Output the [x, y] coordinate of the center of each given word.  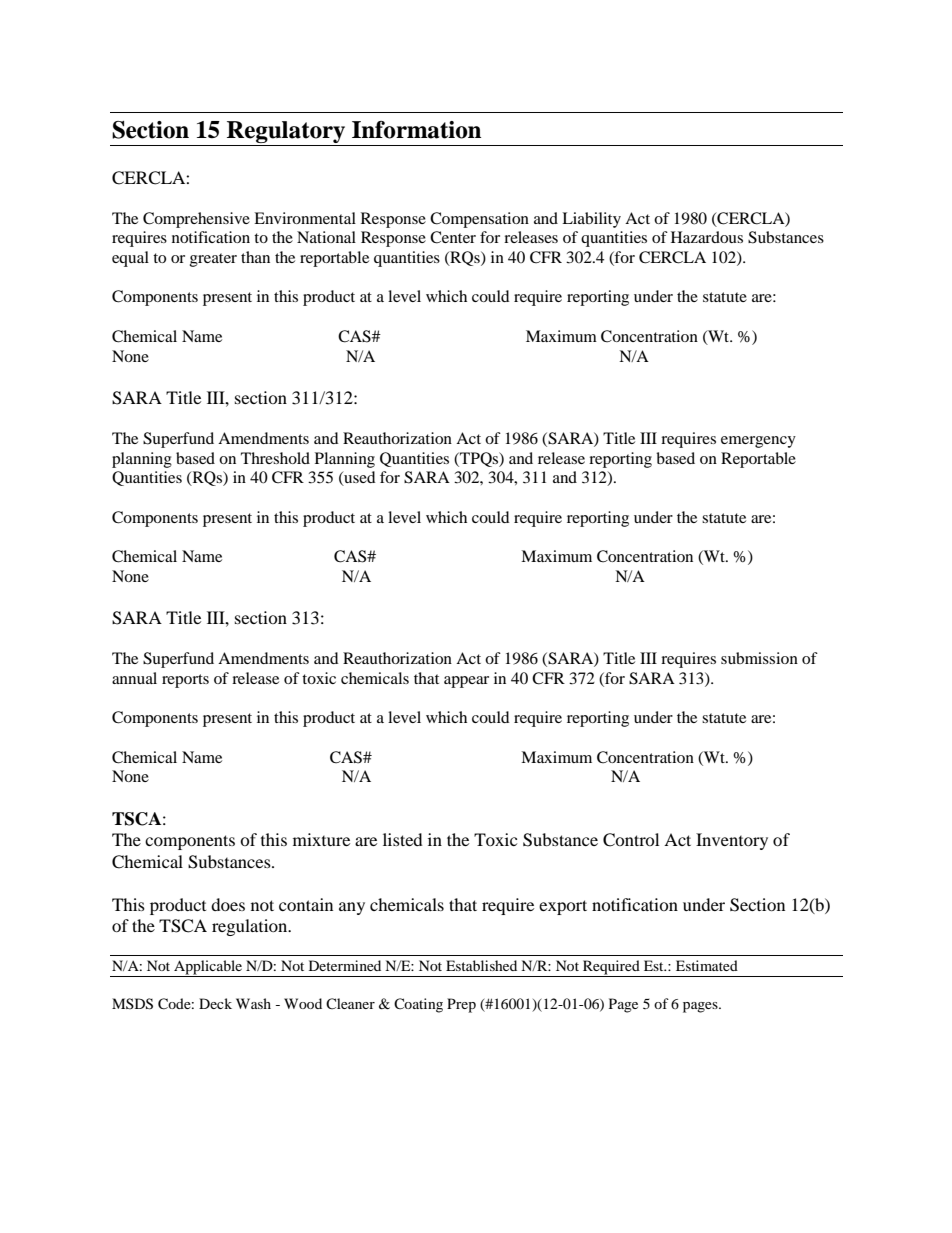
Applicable [208, 968]
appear [466, 682]
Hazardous [707, 237]
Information [416, 130]
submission [759, 658]
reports [185, 681]
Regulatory [286, 132]
